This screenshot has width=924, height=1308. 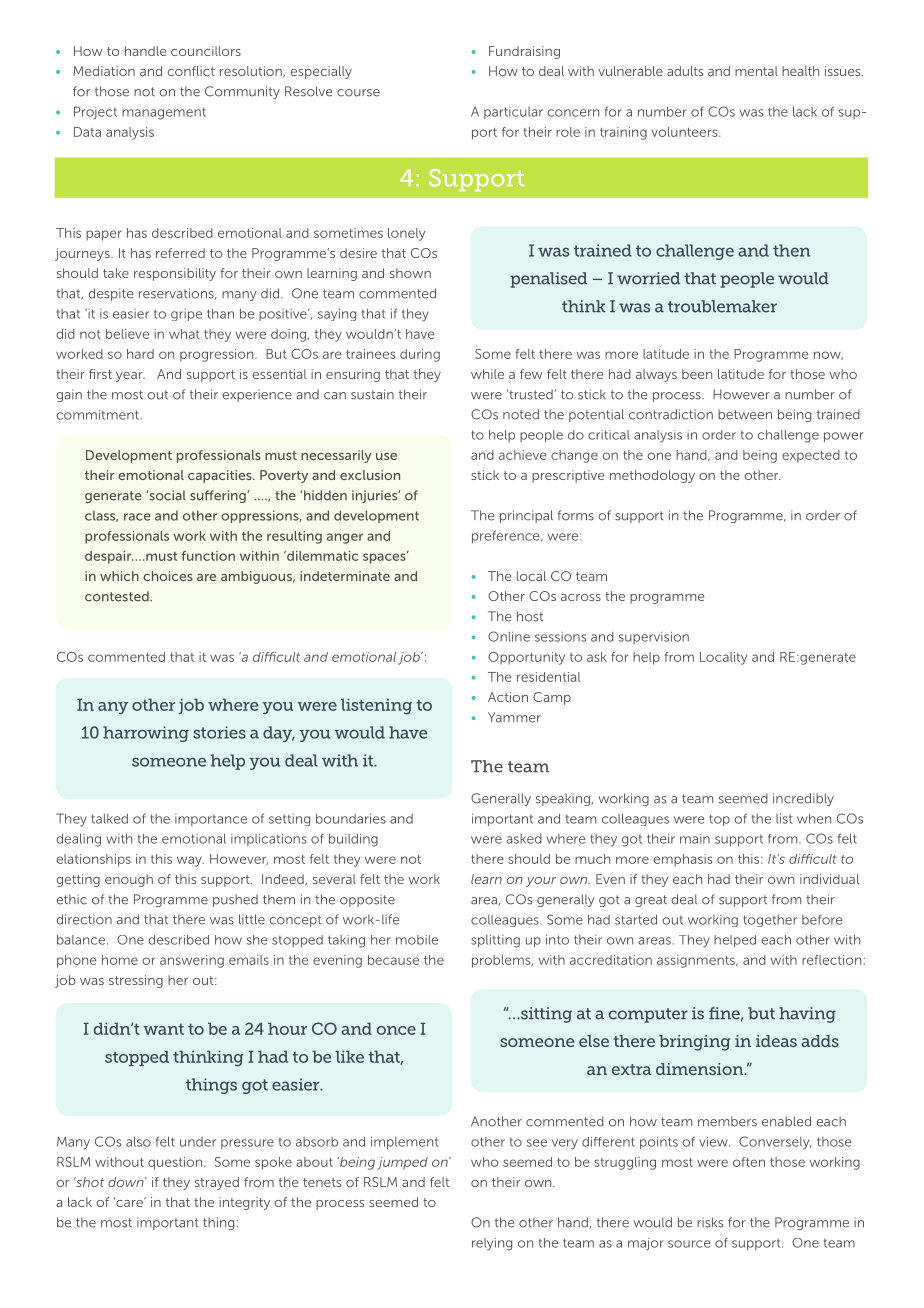 What do you see at coordinates (164, 113) in the screenshot?
I see `management` at bounding box center [164, 113].
